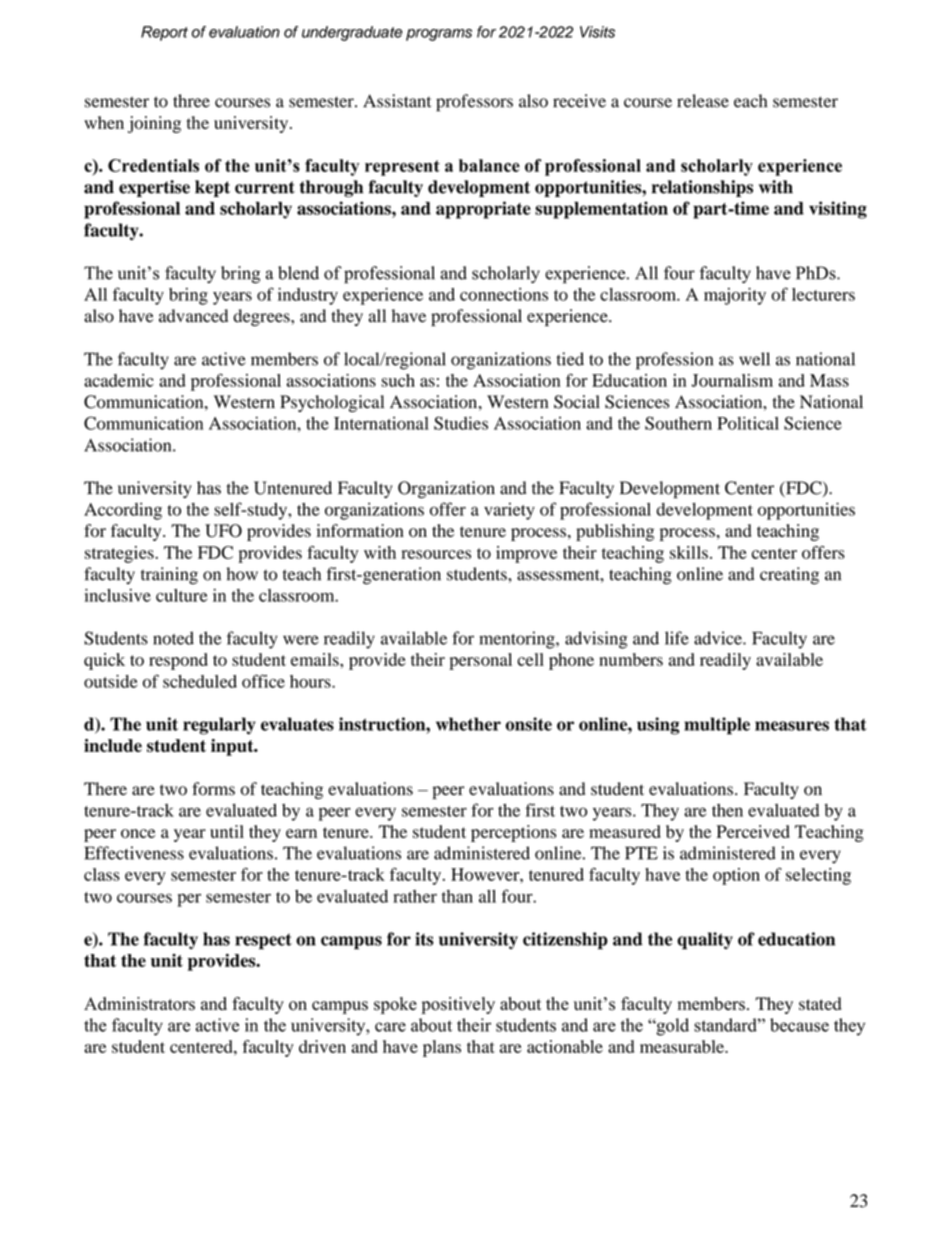 Image resolution: width=952 pixels, height=1233 pixels. Describe the element at coordinates (753, 831) in the screenshot. I see `Perceived` at that location.
